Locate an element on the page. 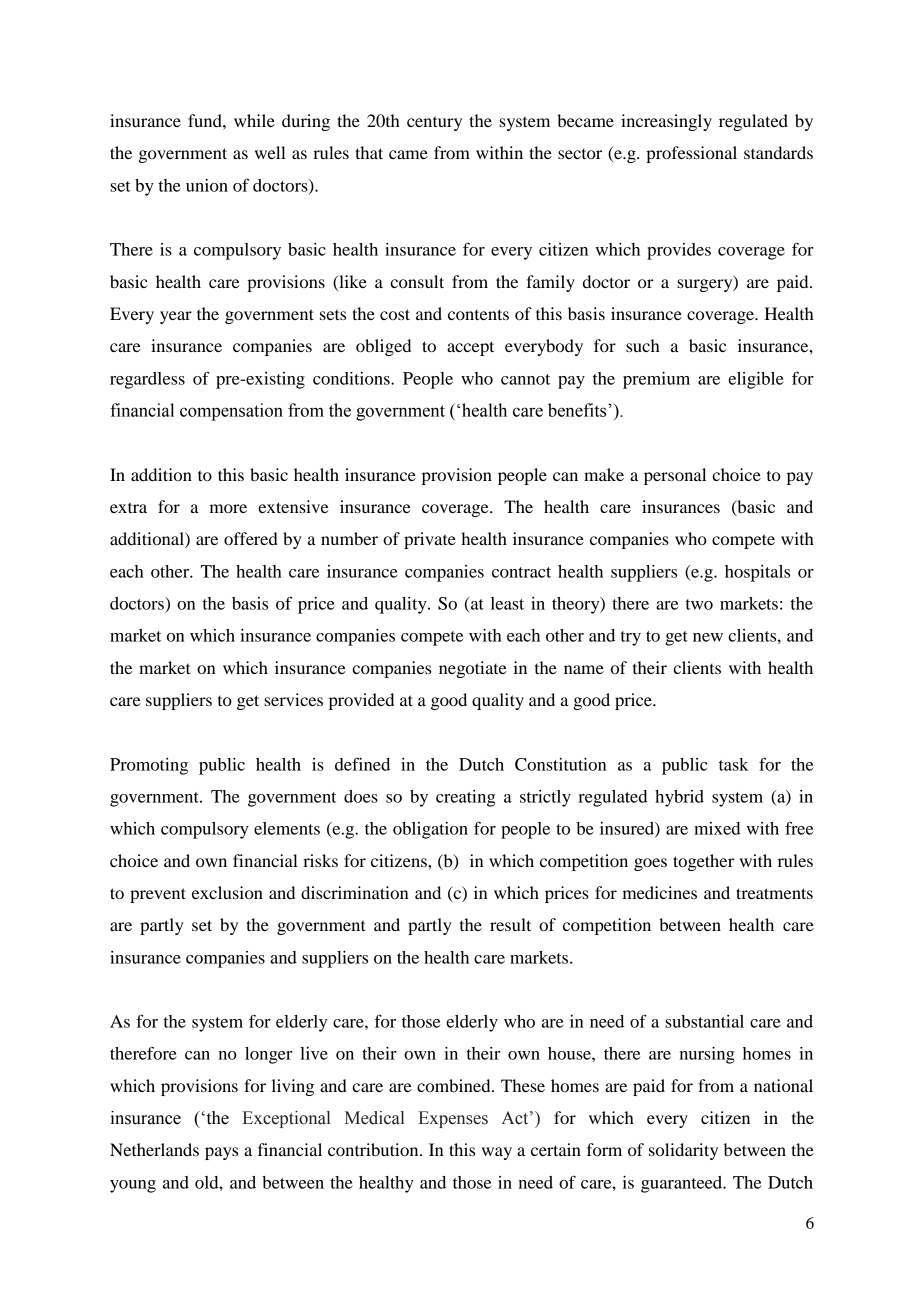  cannot is located at coordinates (525, 379).
